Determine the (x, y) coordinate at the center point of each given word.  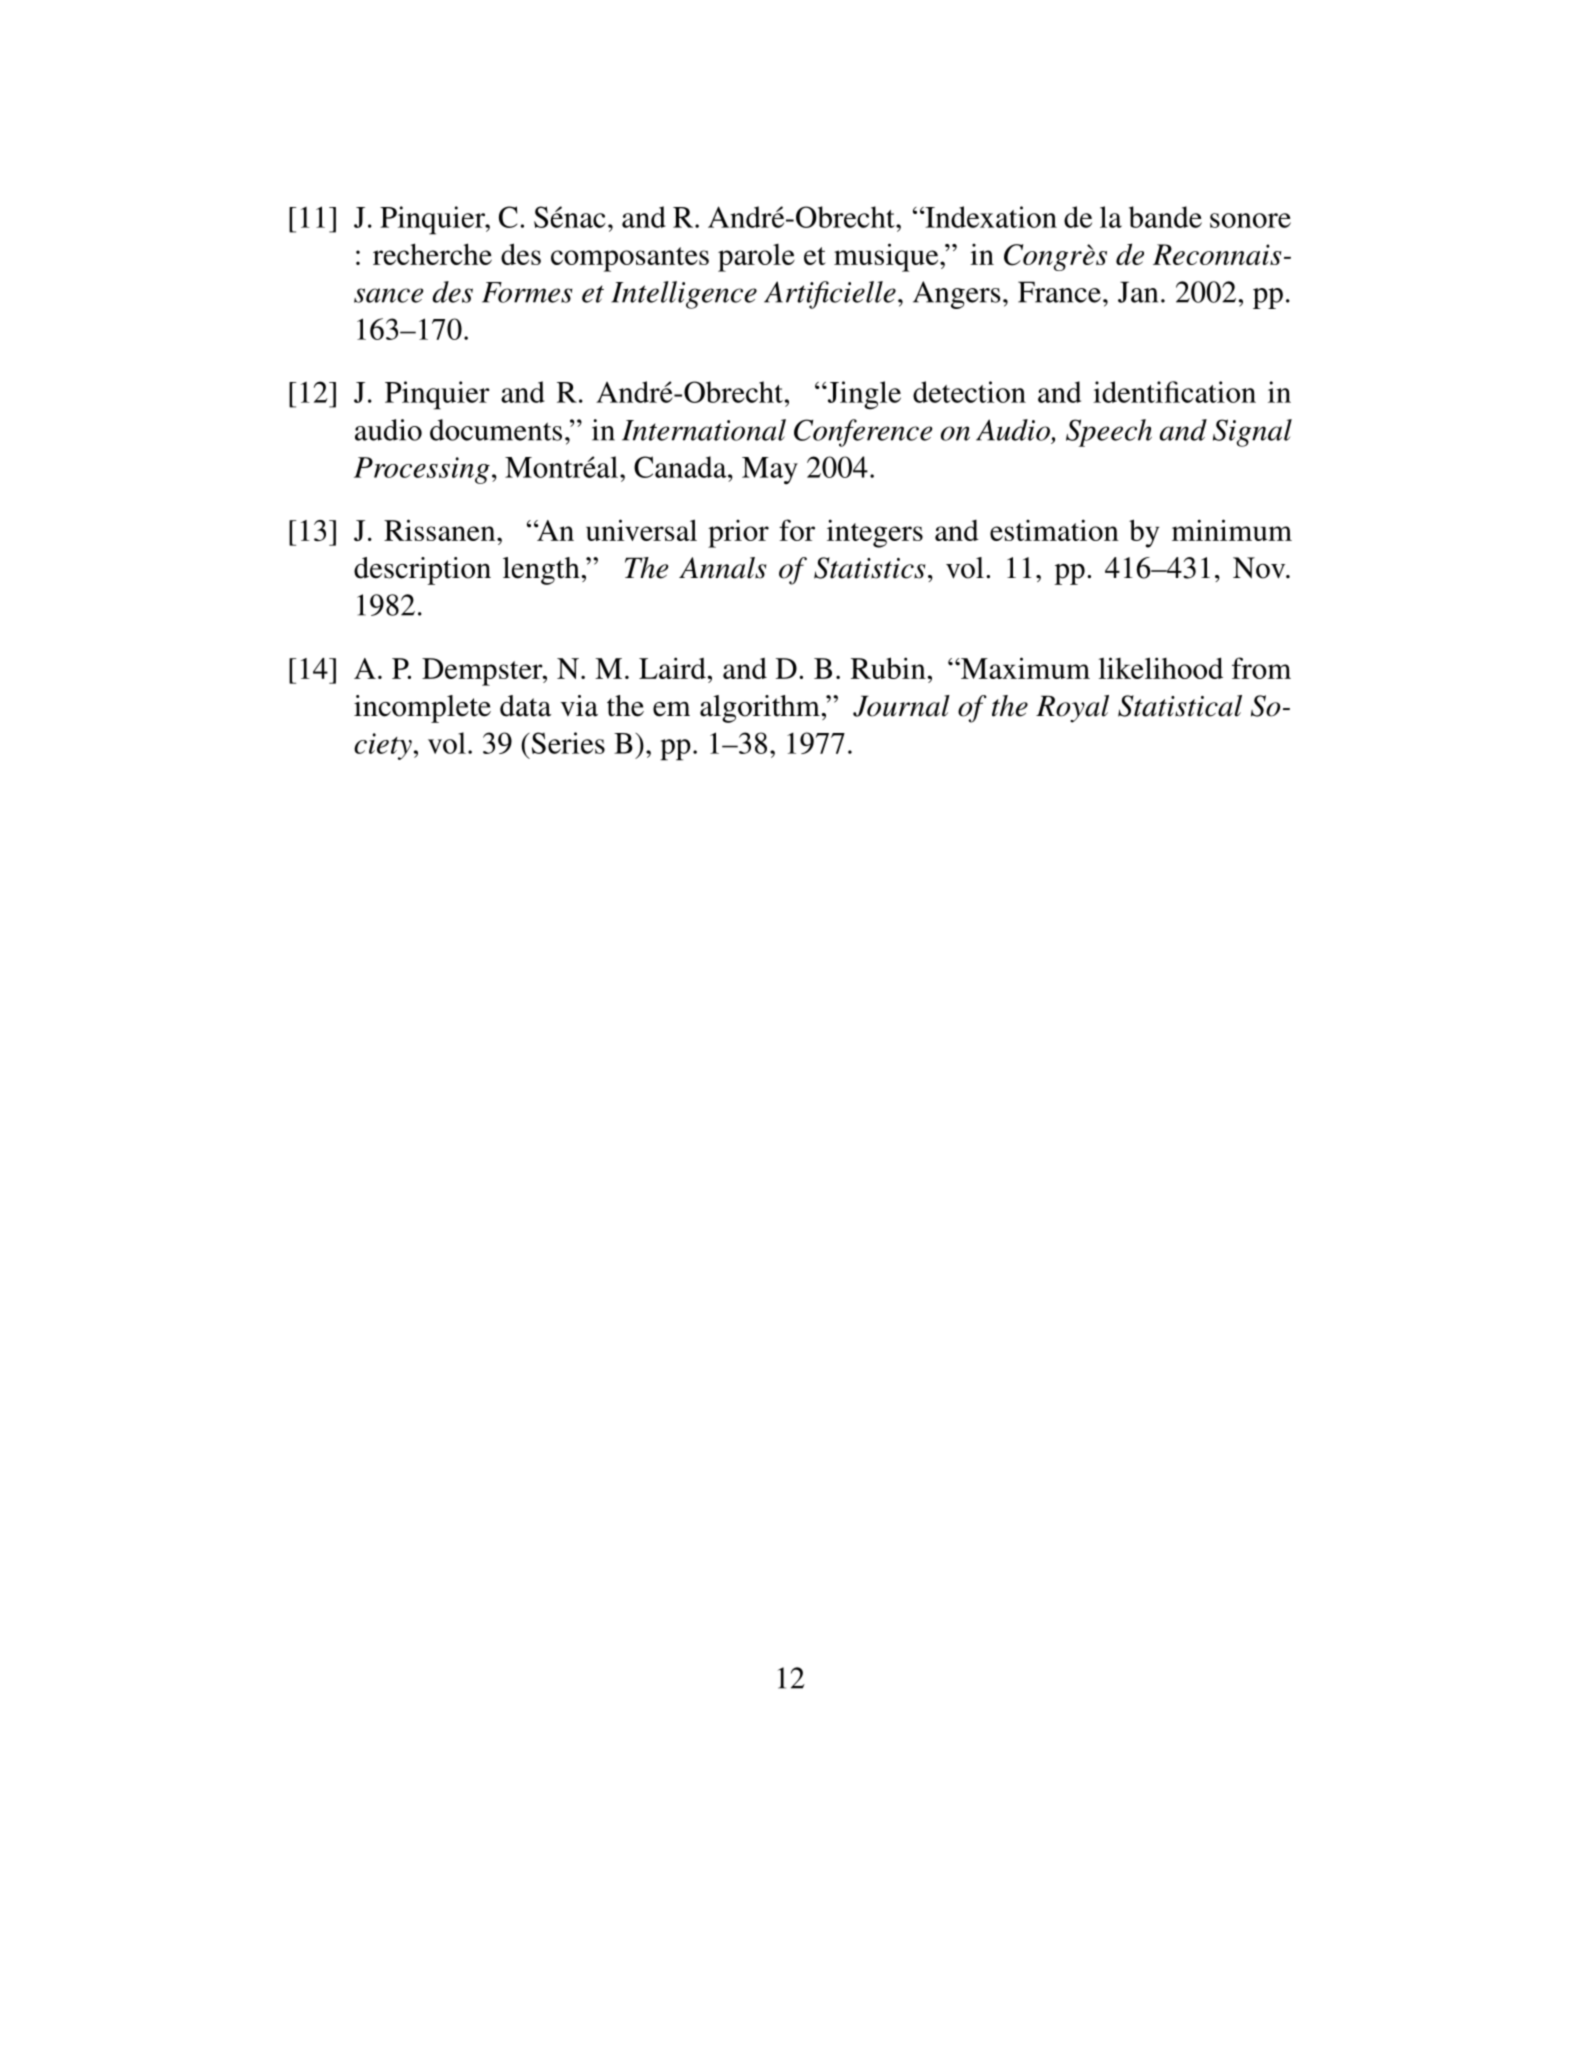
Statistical (1180, 706)
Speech (1109, 433)
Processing (422, 470)
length (542, 571)
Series (567, 743)
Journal (901, 706)
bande (1165, 217)
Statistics (869, 568)
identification (1174, 392)
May (770, 470)
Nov (1260, 568)
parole (756, 258)
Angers (957, 295)
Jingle (863, 395)
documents (496, 430)
